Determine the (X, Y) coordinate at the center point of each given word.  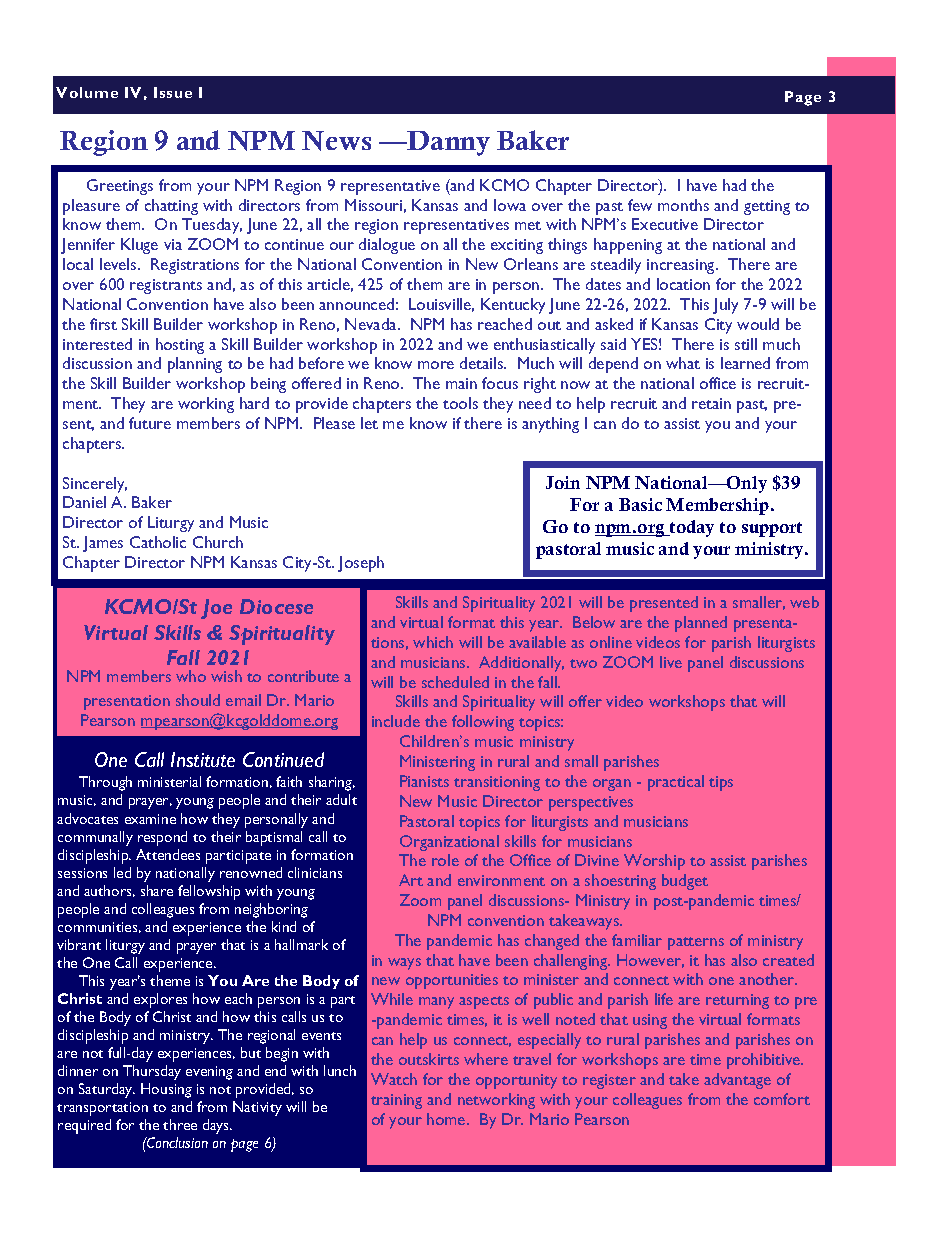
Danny (448, 143)
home (447, 1119)
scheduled (455, 682)
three (180, 1124)
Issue (173, 92)
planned (701, 624)
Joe (216, 609)
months (683, 205)
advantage (737, 1081)
